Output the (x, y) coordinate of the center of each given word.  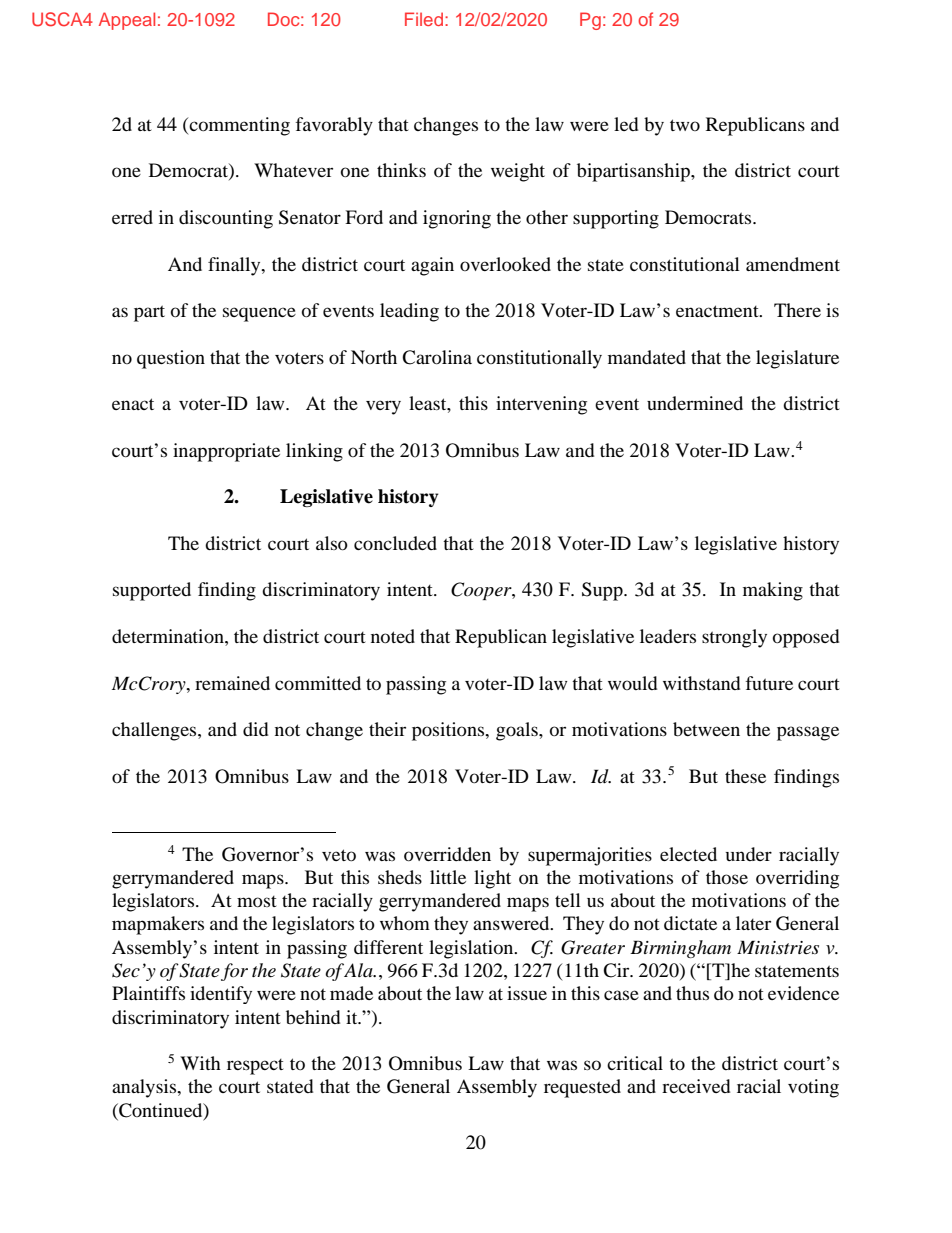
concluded (395, 543)
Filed (424, 19)
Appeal (127, 21)
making (773, 591)
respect (255, 1067)
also (332, 543)
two (685, 125)
